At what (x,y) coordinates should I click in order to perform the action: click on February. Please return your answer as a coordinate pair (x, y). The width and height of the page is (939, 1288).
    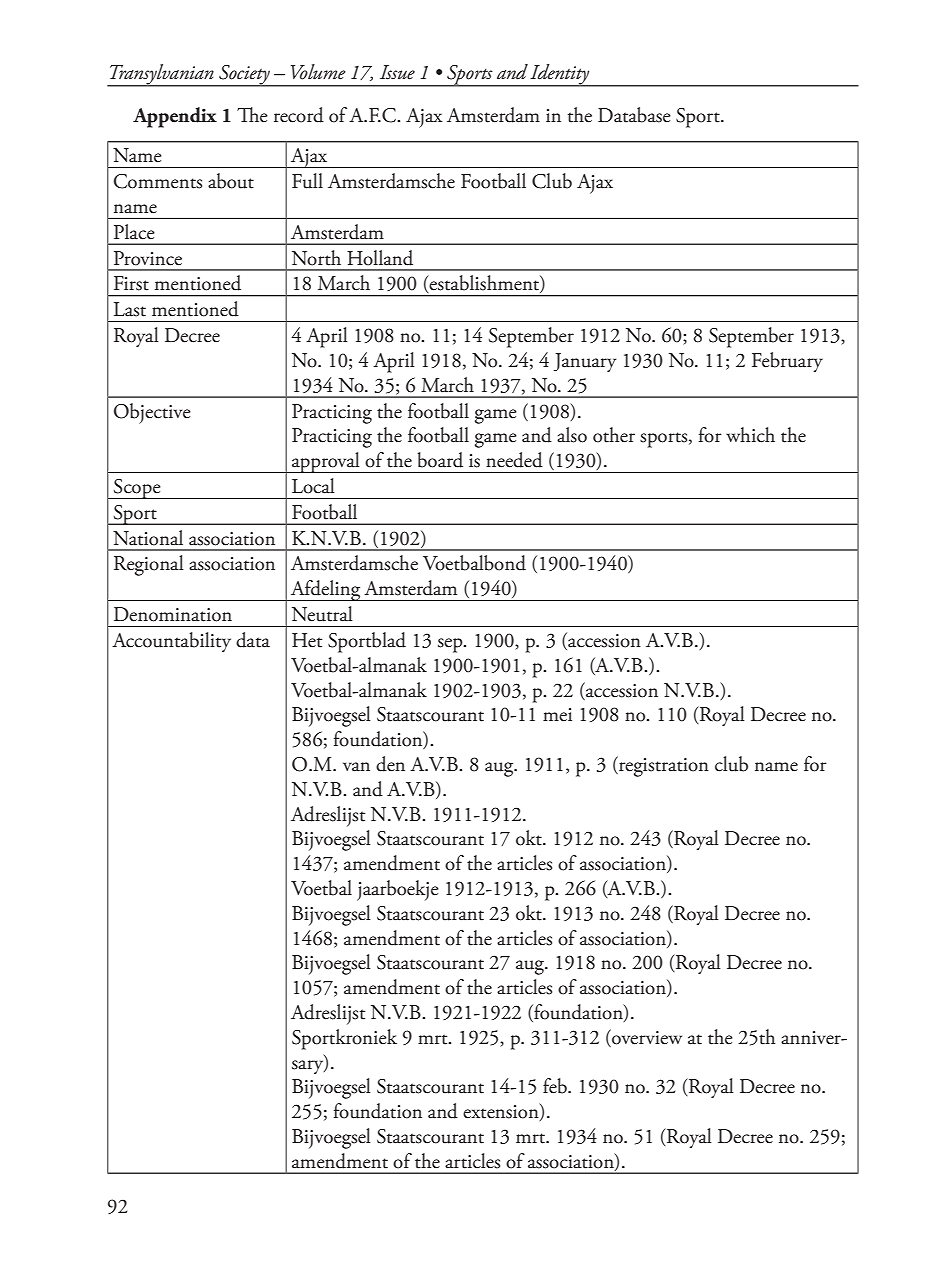
    Looking at the image, I should click on (787, 362).
